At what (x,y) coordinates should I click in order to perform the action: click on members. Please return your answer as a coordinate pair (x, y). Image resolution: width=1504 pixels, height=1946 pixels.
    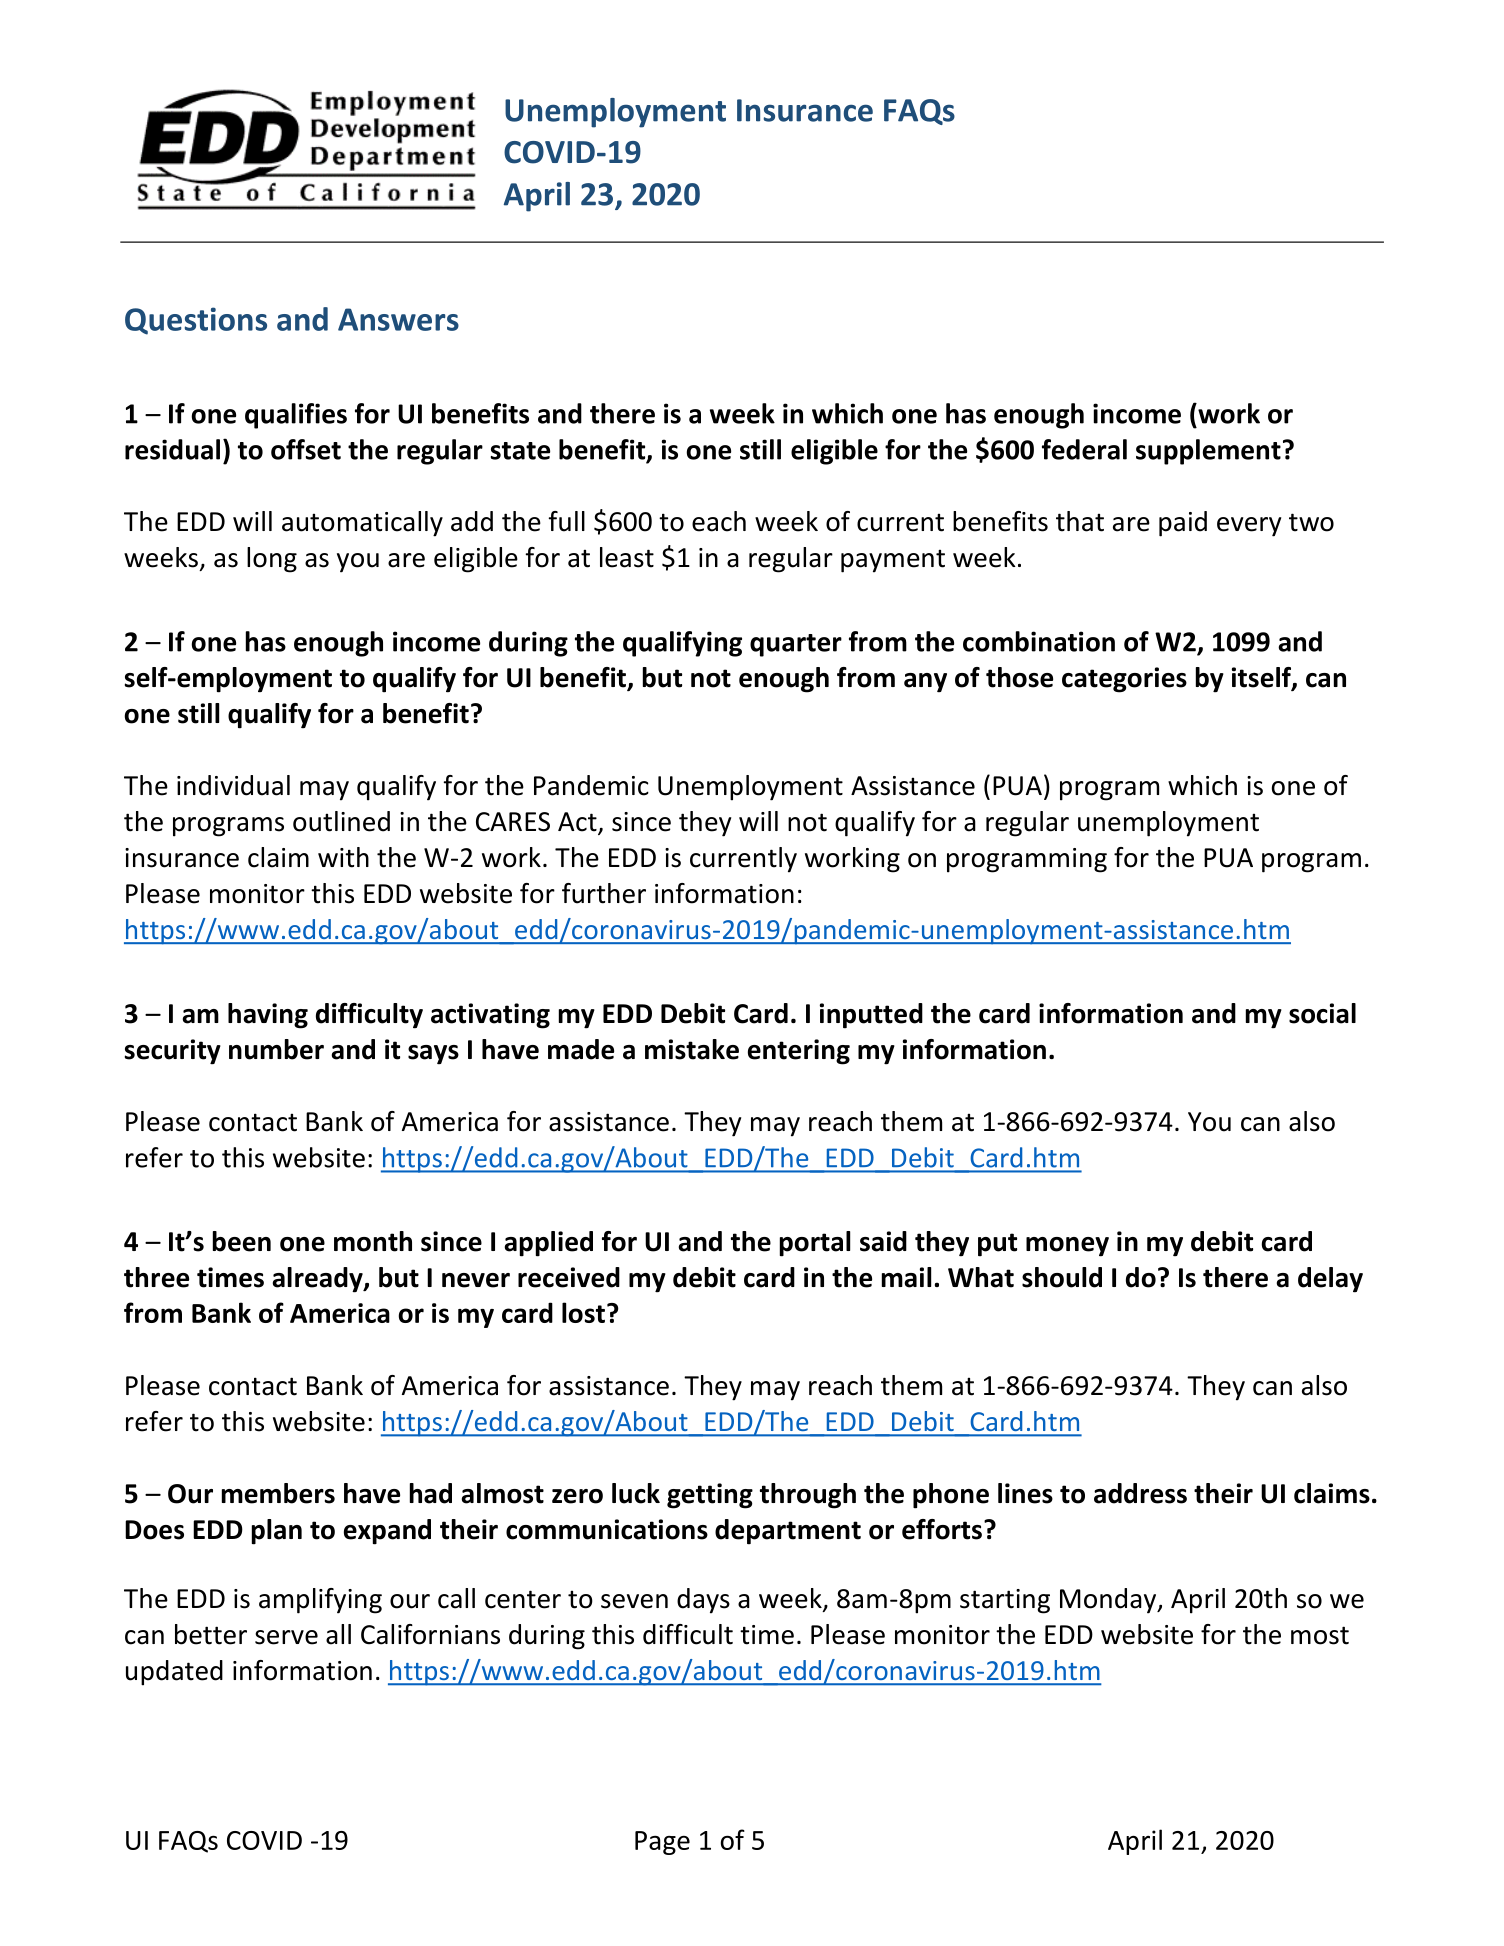
    Looking at the image, I should click on (278, 1493).
